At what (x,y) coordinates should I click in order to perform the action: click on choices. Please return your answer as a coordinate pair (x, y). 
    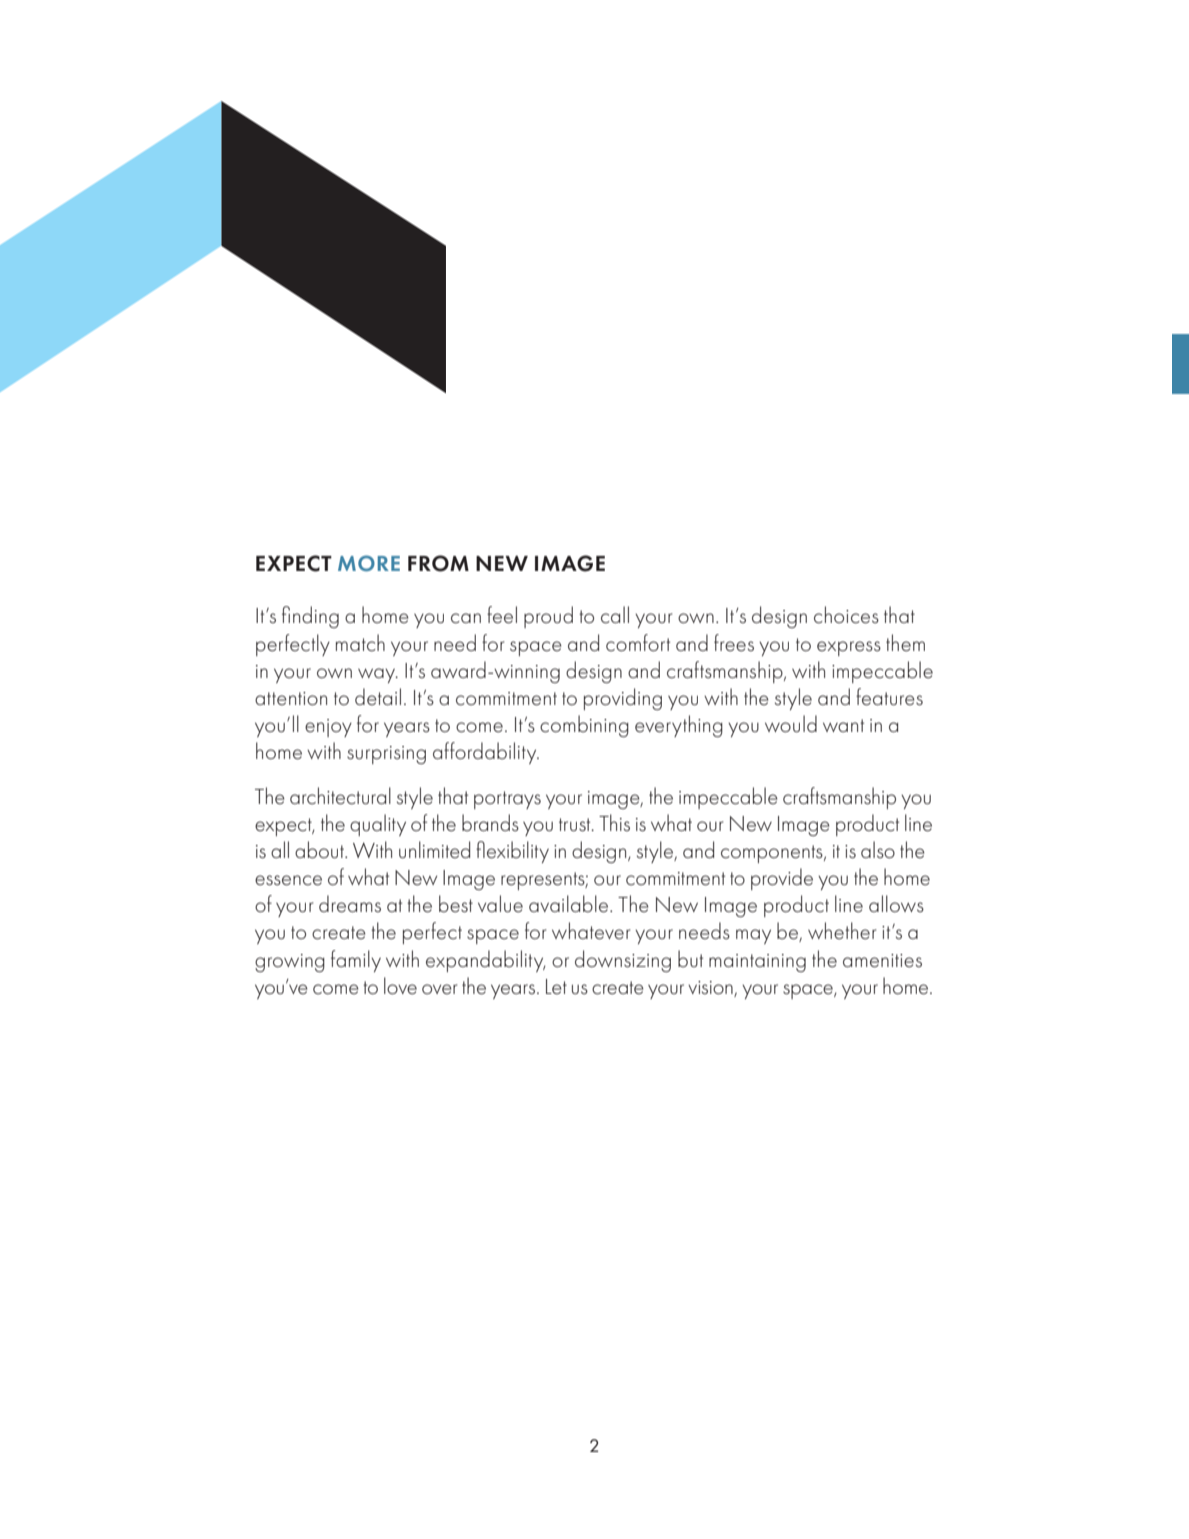
    Looking at the image, I should click on (846, 615).
